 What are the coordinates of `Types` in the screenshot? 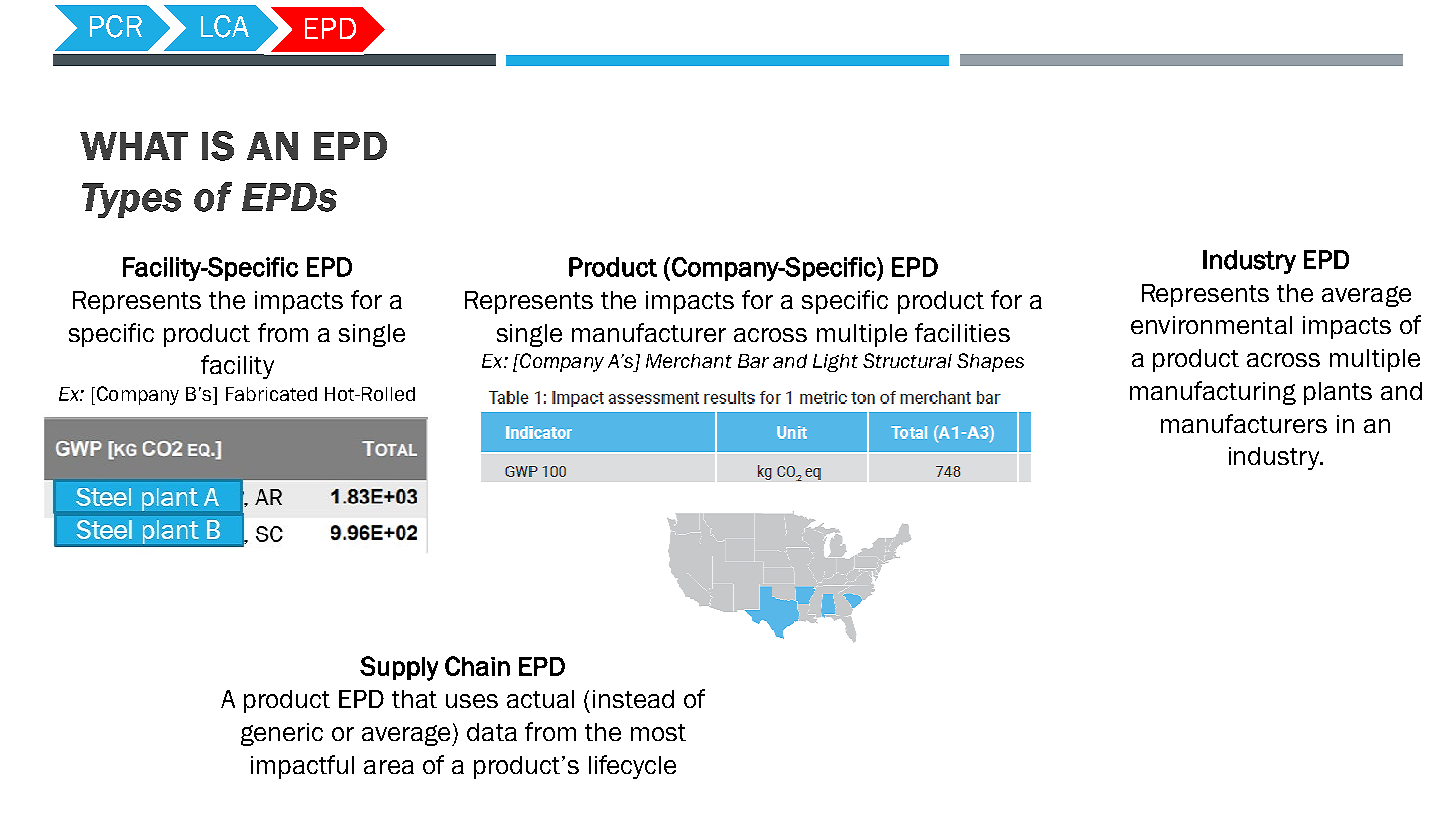 It's located at (132, 200).
